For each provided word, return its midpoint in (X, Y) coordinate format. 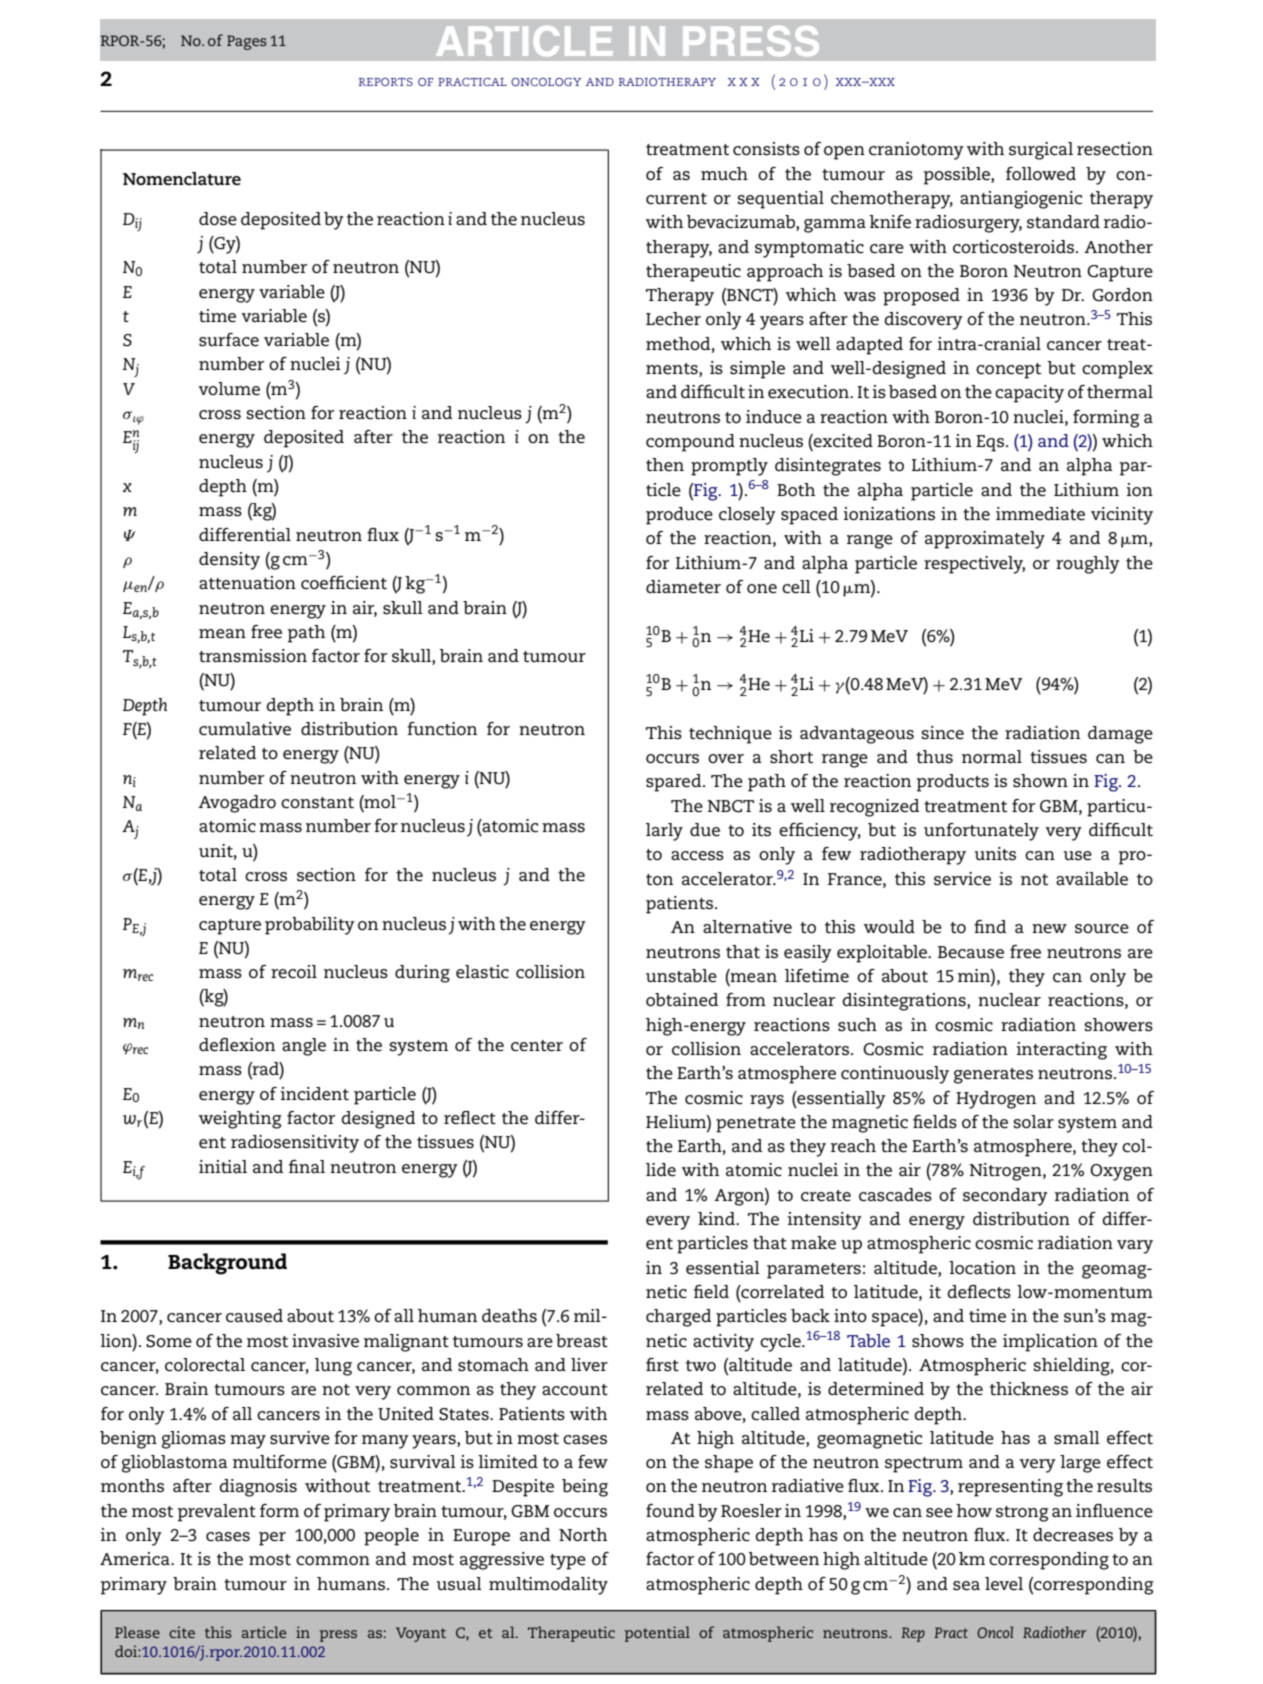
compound (690, 443)
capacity (1029, 394)
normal (992, 757)
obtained (682, 1000)
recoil (294, 972)
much (724, 174)
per (272, 1539)
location (982, 1268)
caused (254, 1316)
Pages (247, 42)
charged (678, 1318)
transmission (253, 656)
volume (229, 389)
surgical (1041, 151)
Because (971, 952)
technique (730, 735)
